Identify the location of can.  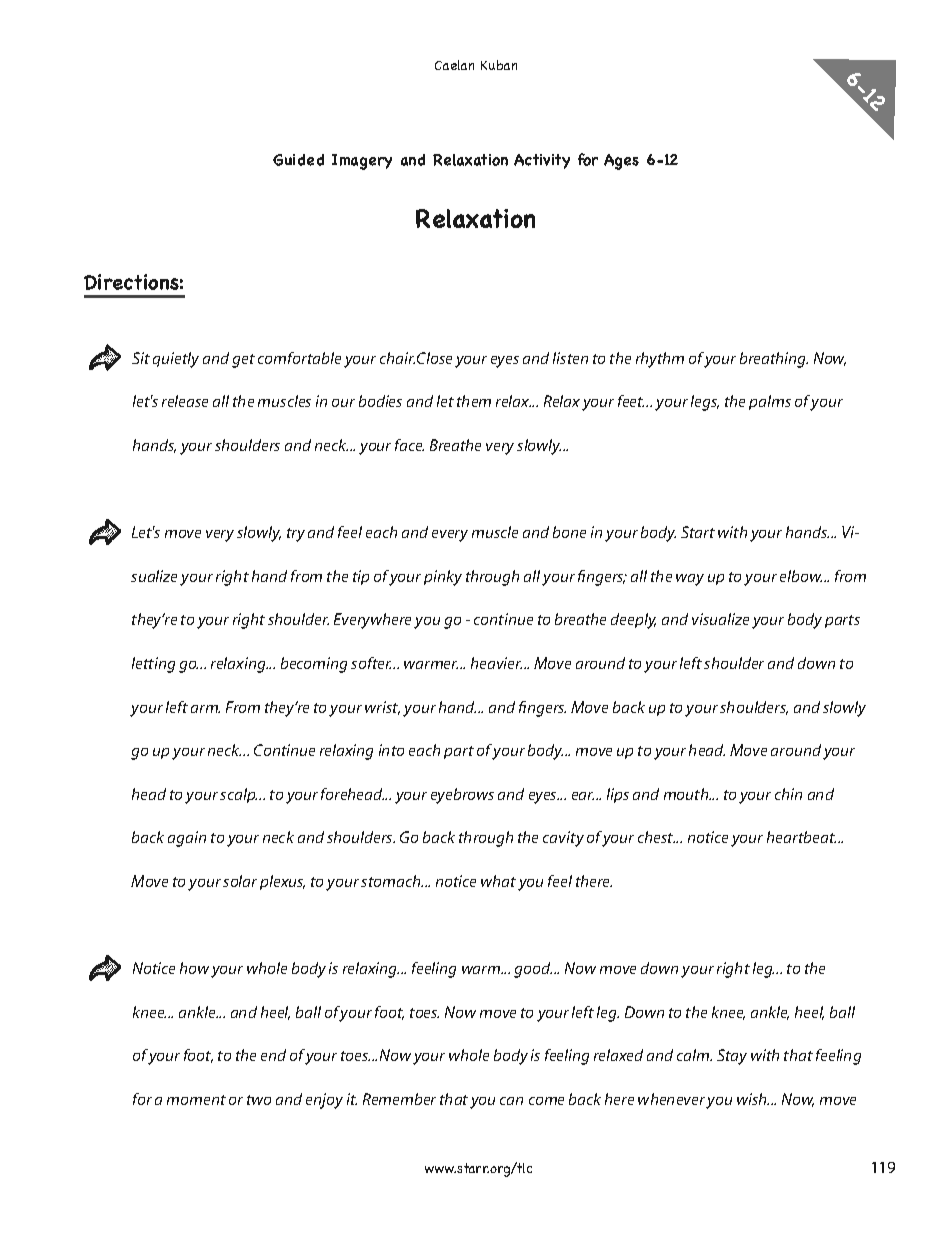
(511, 1101).
